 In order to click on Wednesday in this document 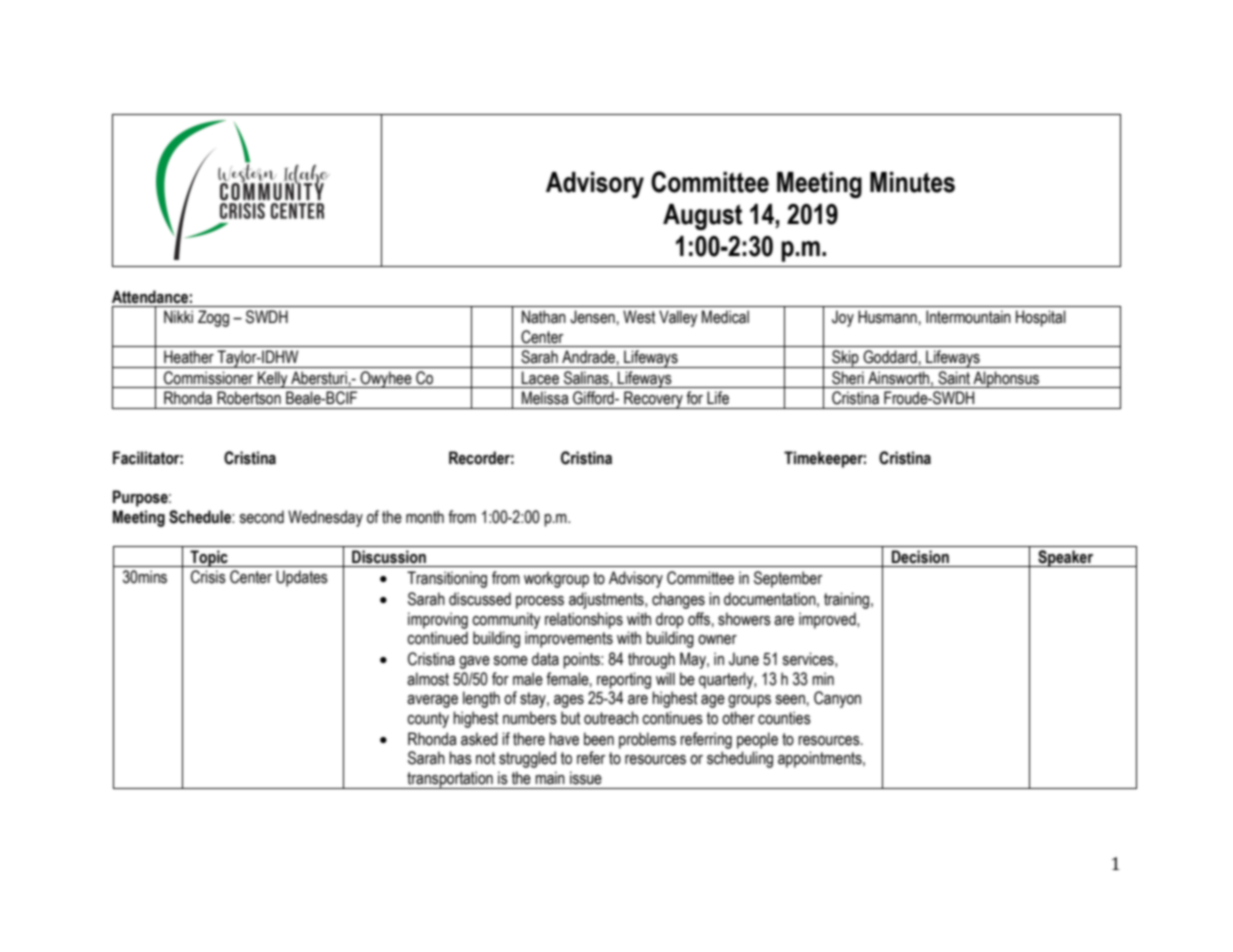, I will do `click(325, 518)`.
